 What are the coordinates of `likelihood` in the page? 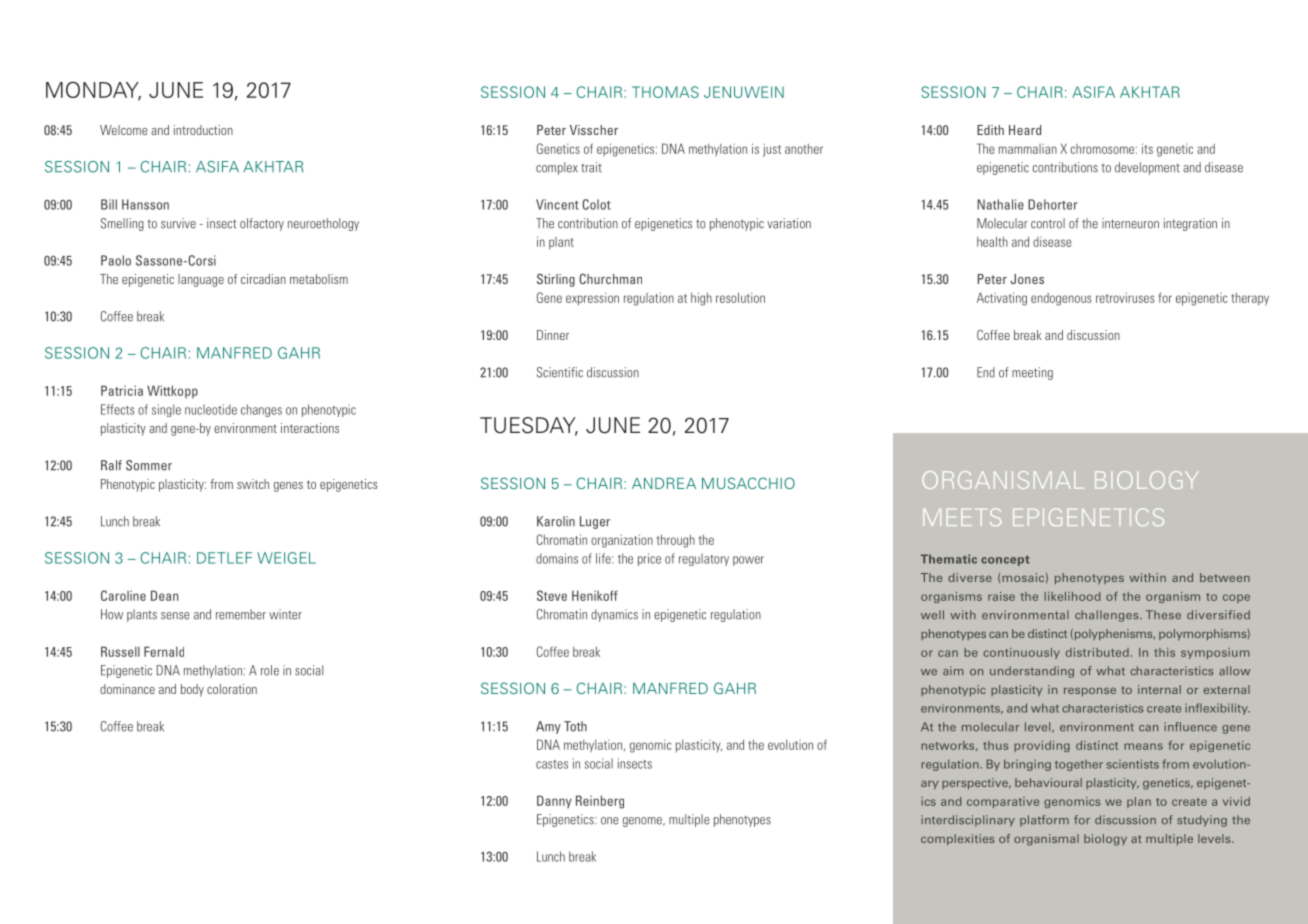 It's located at (1072, 596).
